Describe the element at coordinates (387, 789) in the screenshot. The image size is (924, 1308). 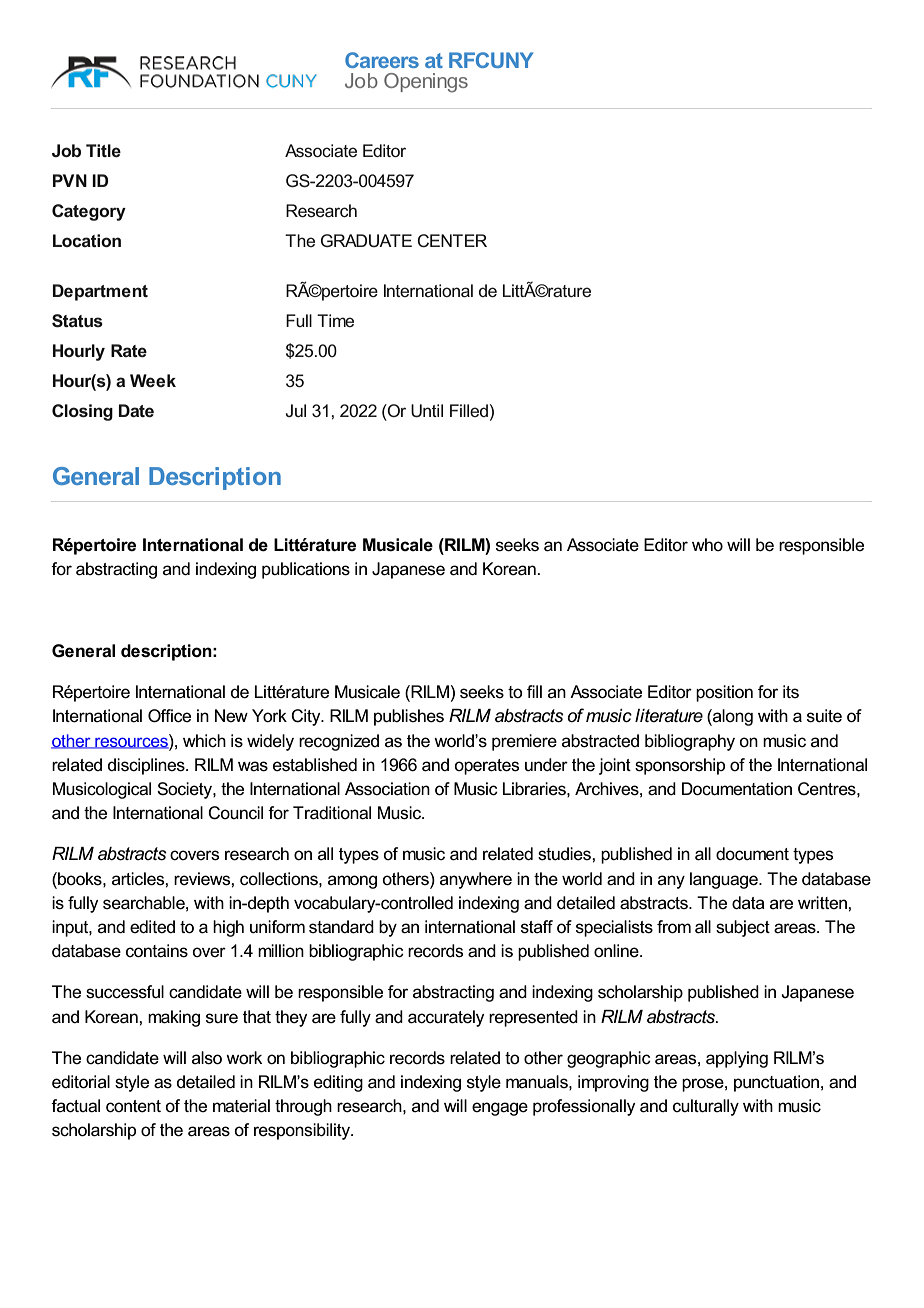
I see `Association` at that location.
